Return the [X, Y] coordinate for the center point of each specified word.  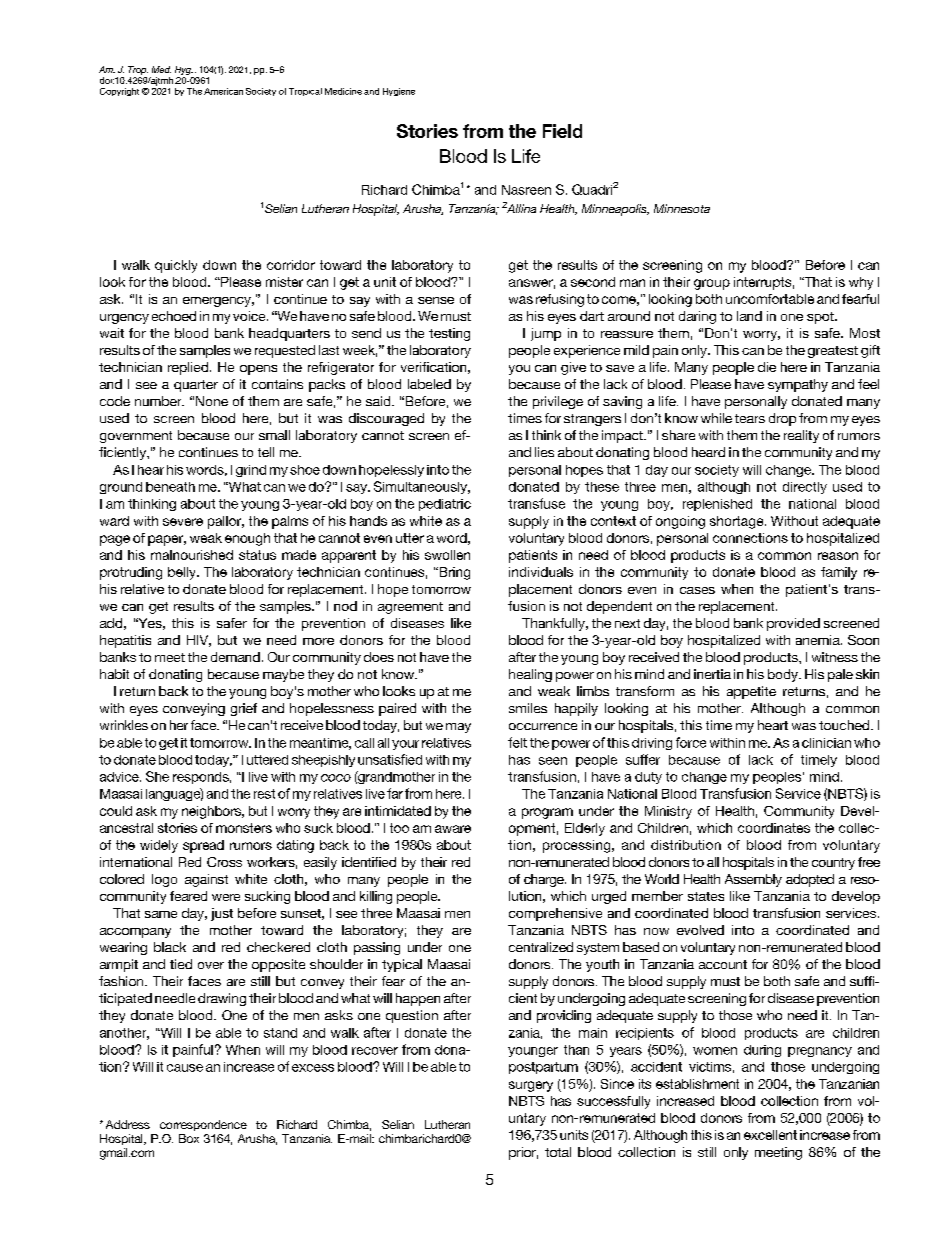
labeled [429, 384]
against [206, 880]
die [767, 367]
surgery [531, 1086]
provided [793, 624]
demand [235, 657]
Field [562, 131]
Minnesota [682, 208]
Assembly [753, 880]
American [223, 91]
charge [545, 880]
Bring [453, 573]
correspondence [203, 1125]
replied [188, 368]
